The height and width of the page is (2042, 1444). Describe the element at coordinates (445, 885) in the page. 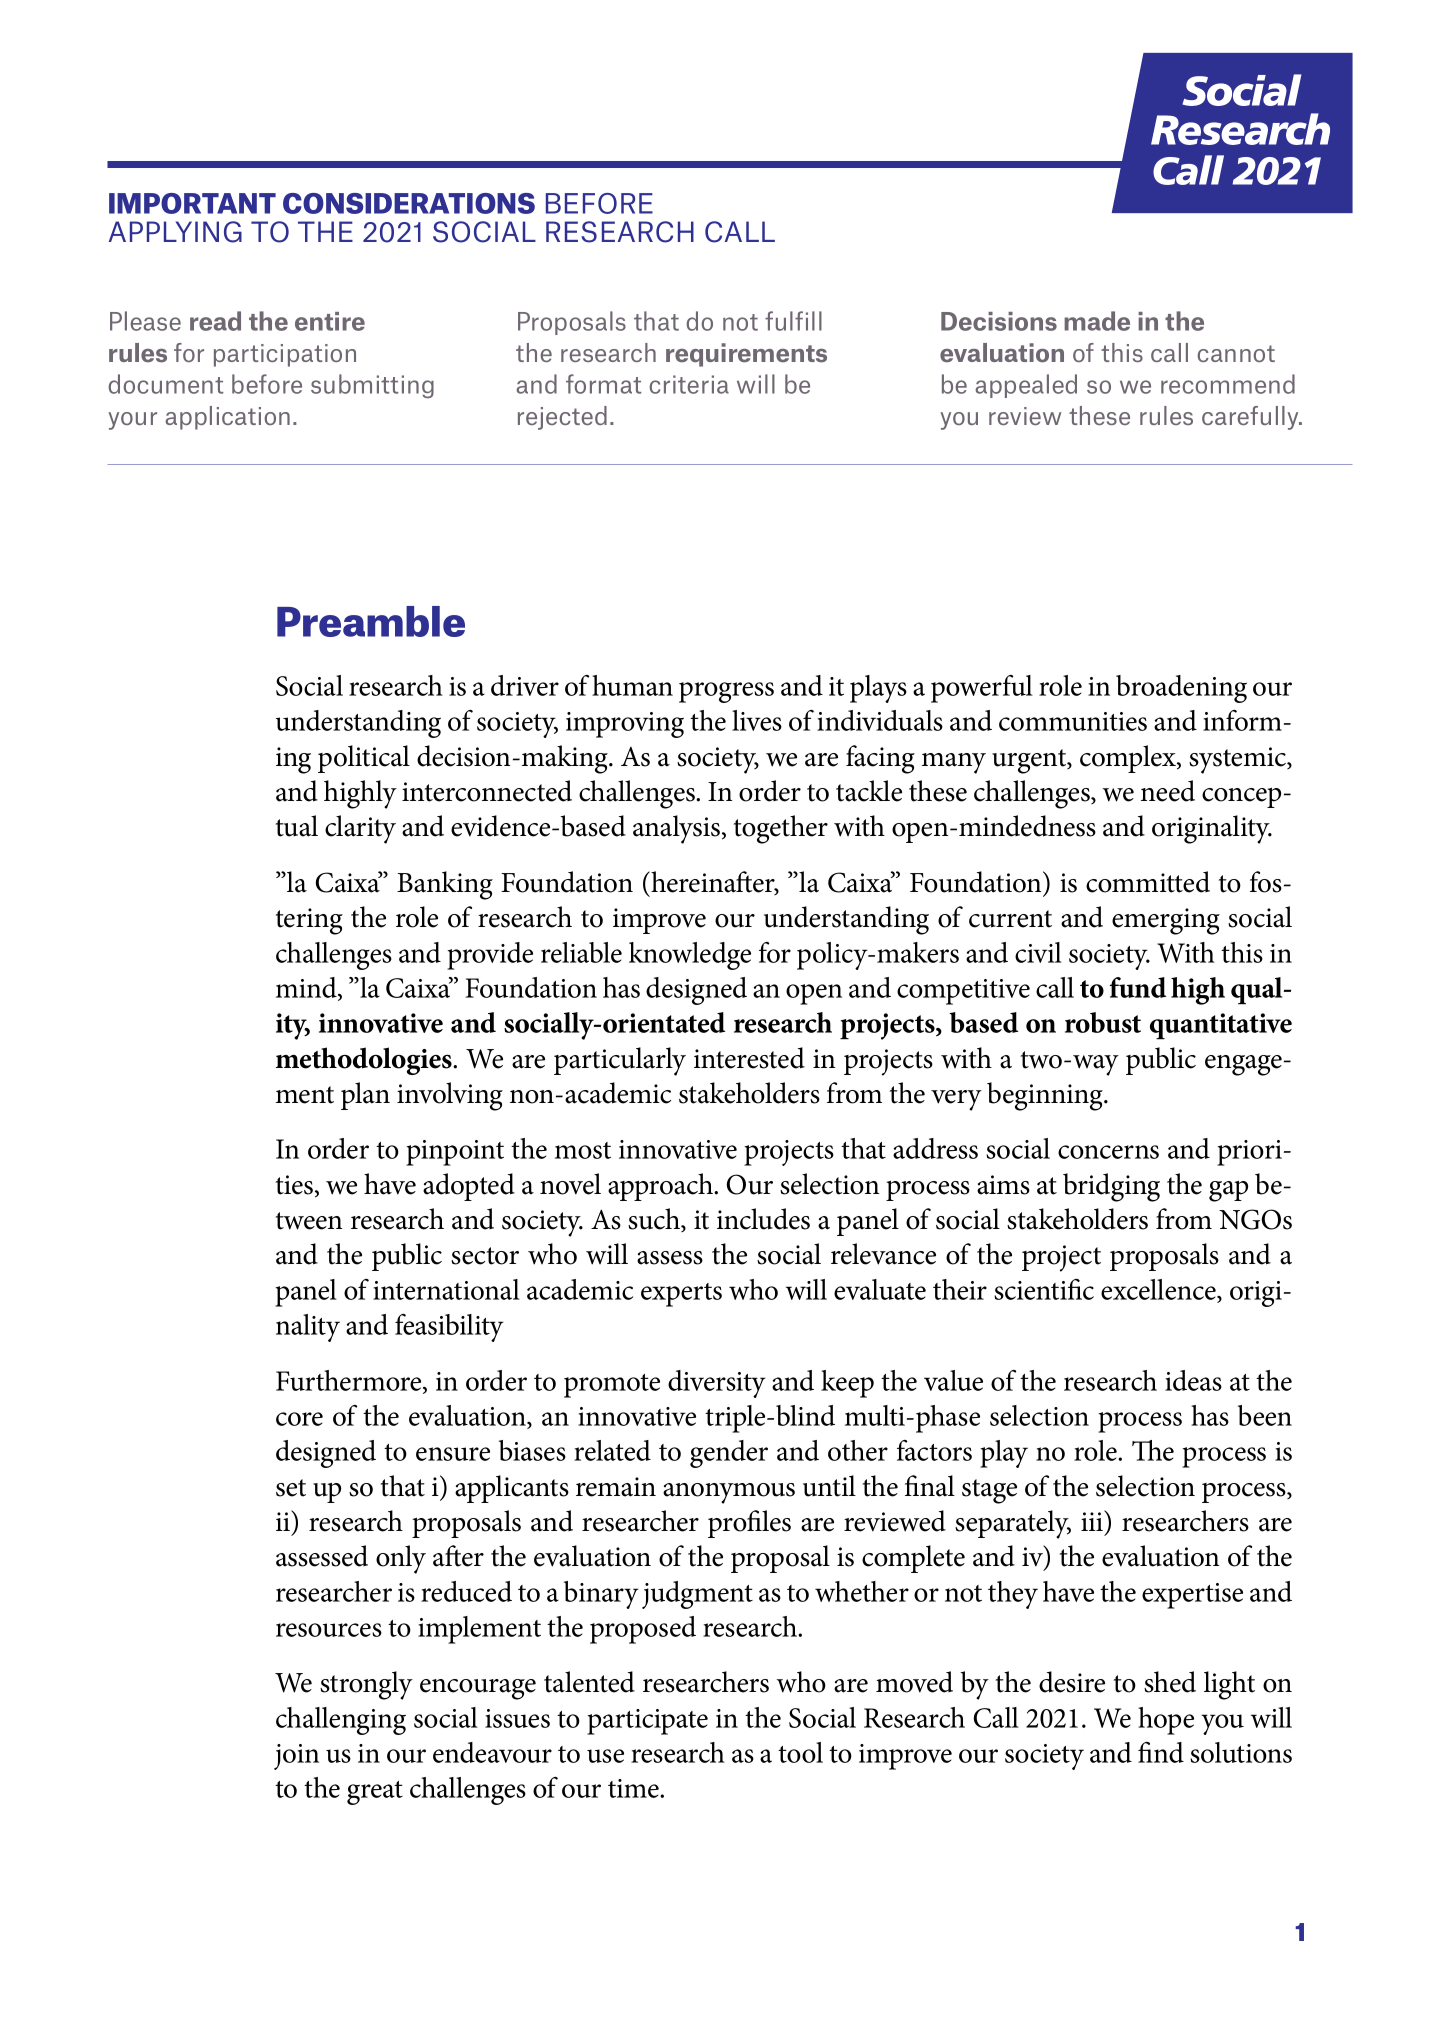

I see `Banking` at that location.
